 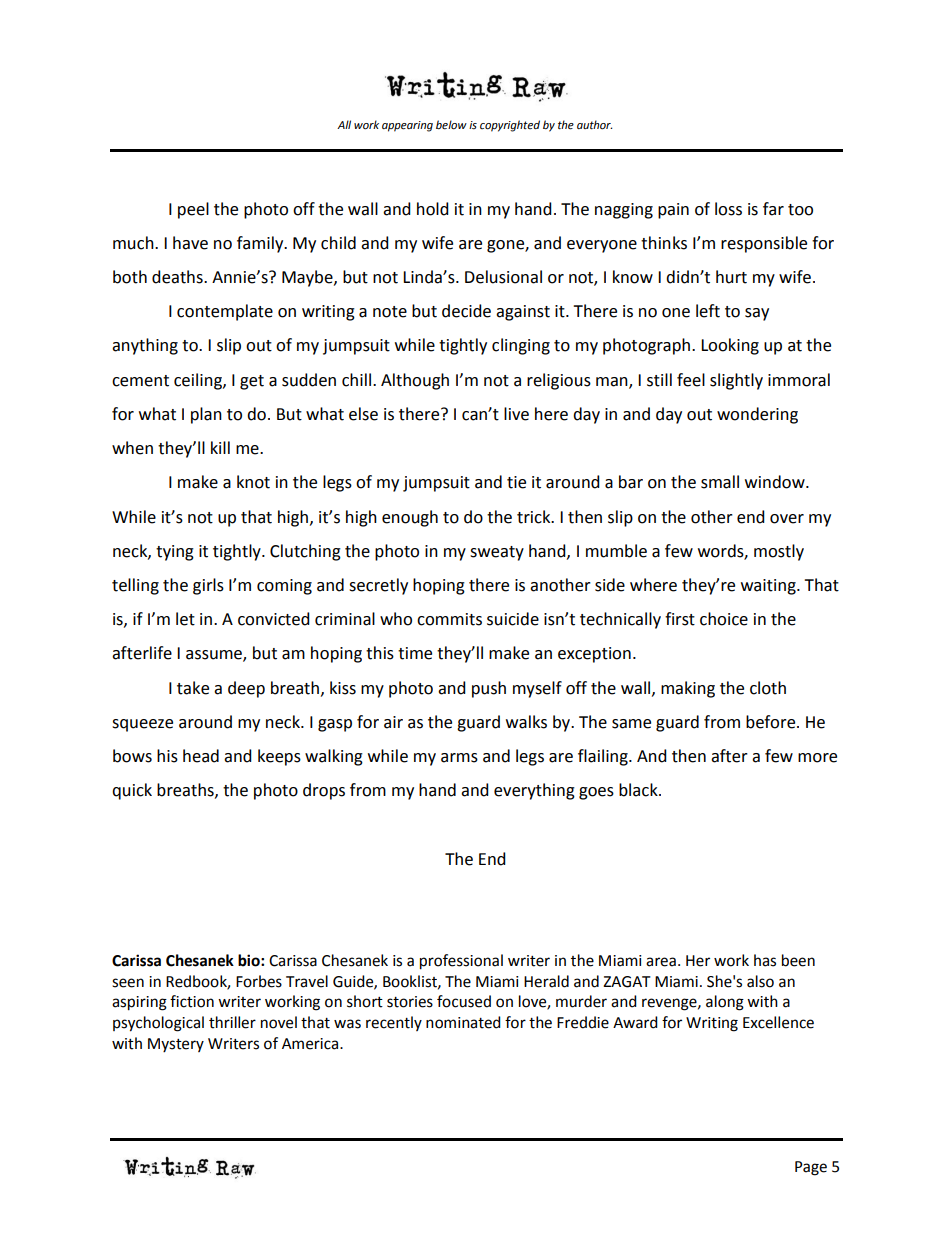 What do you see at coordinates (176, 1045) in the document?
I see `Mystery` at bounding box center [176, 1045].
